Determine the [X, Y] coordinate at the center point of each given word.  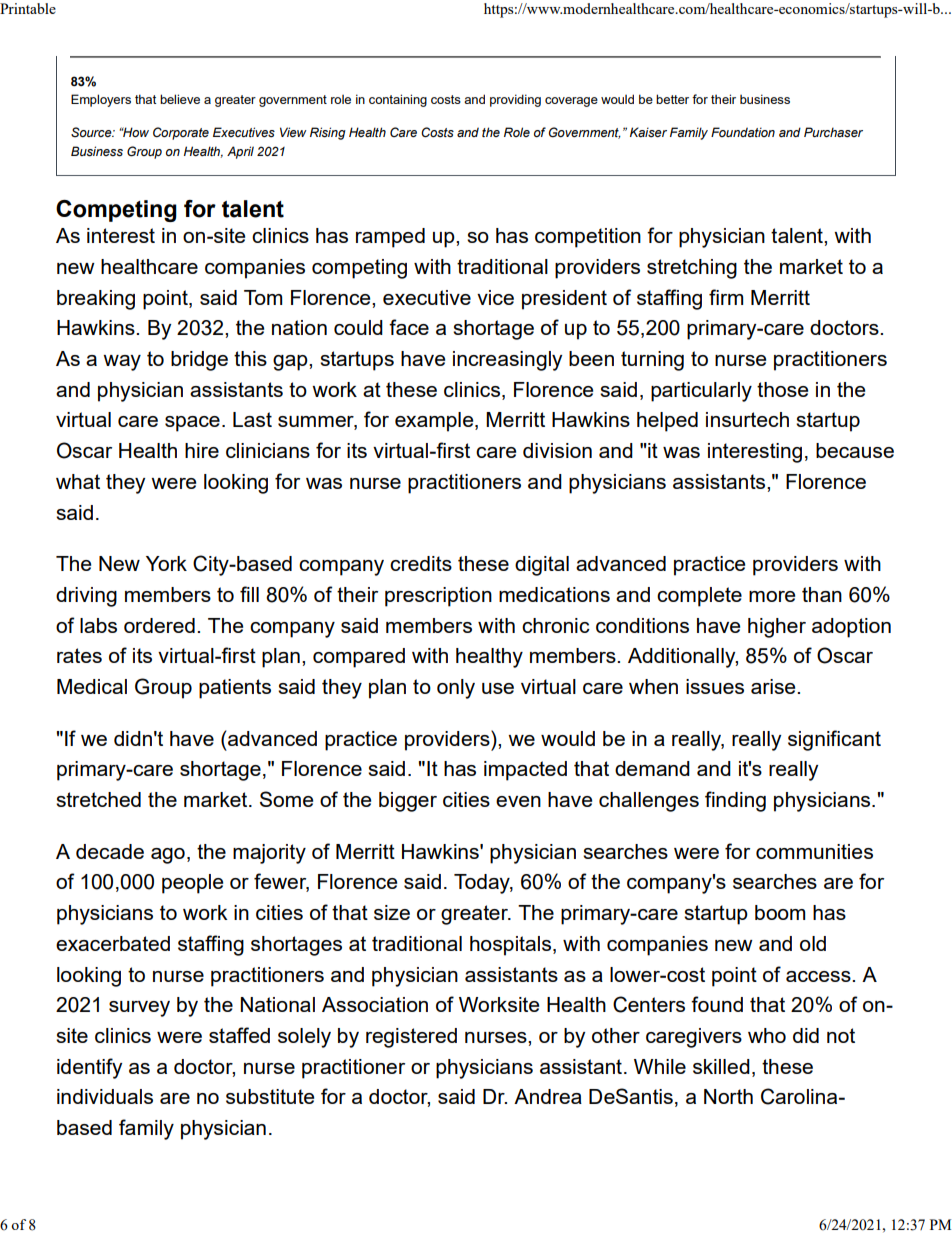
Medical [92, 686]
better [672, 99]
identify [89, 1068]
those [782, 389]
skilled [721, 1066]
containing [398, 100]
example [435, 422]
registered [411, 1038]
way [122, 363]
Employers [101, 100]
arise [774, 686]
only [456, 689]
